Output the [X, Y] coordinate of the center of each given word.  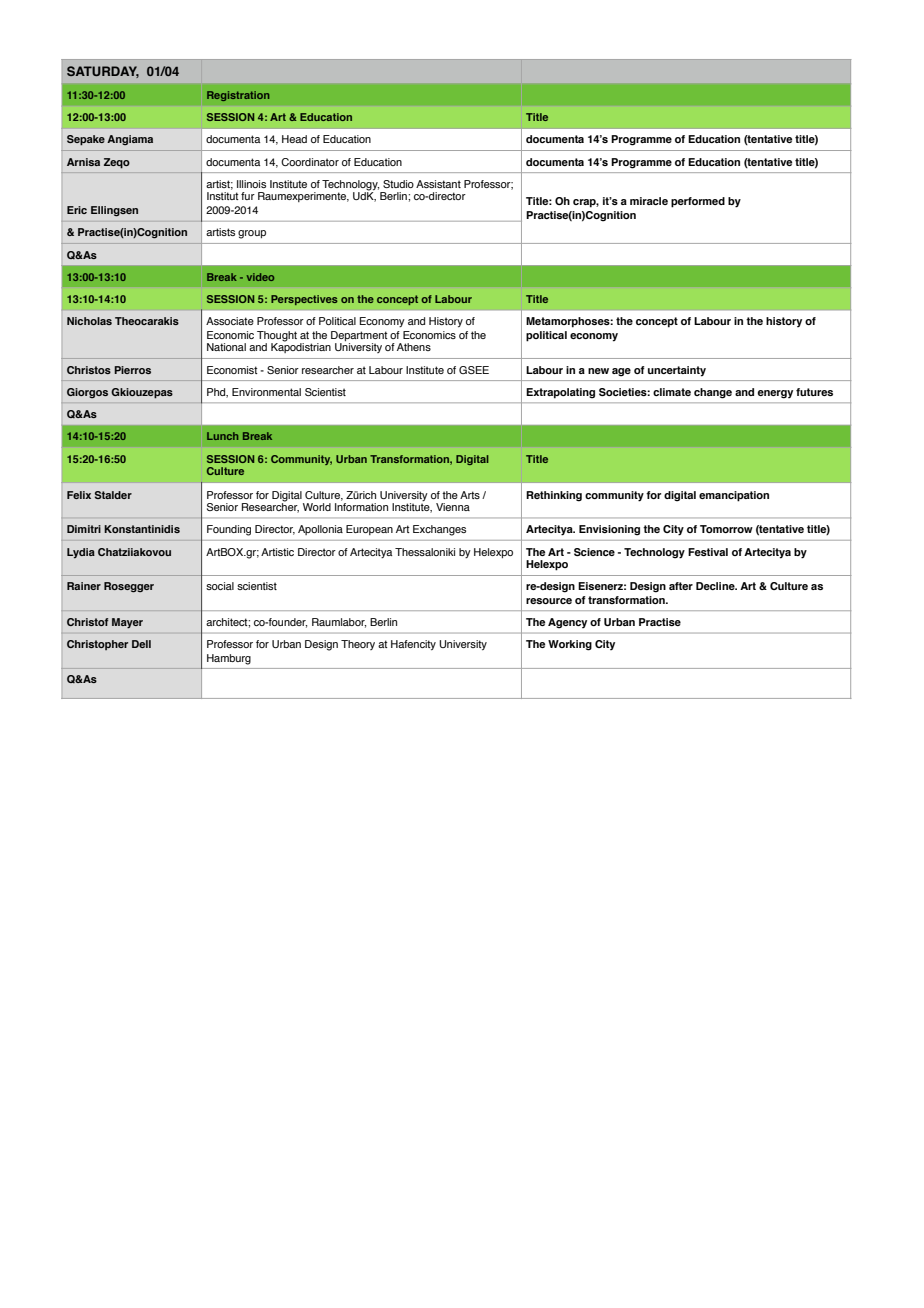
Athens [414, 347]
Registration [238, 96]
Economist [232, 370]
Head [294, 139]
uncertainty [677, 371]
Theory [358, 645]
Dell [141, 644]
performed [698, 202]
